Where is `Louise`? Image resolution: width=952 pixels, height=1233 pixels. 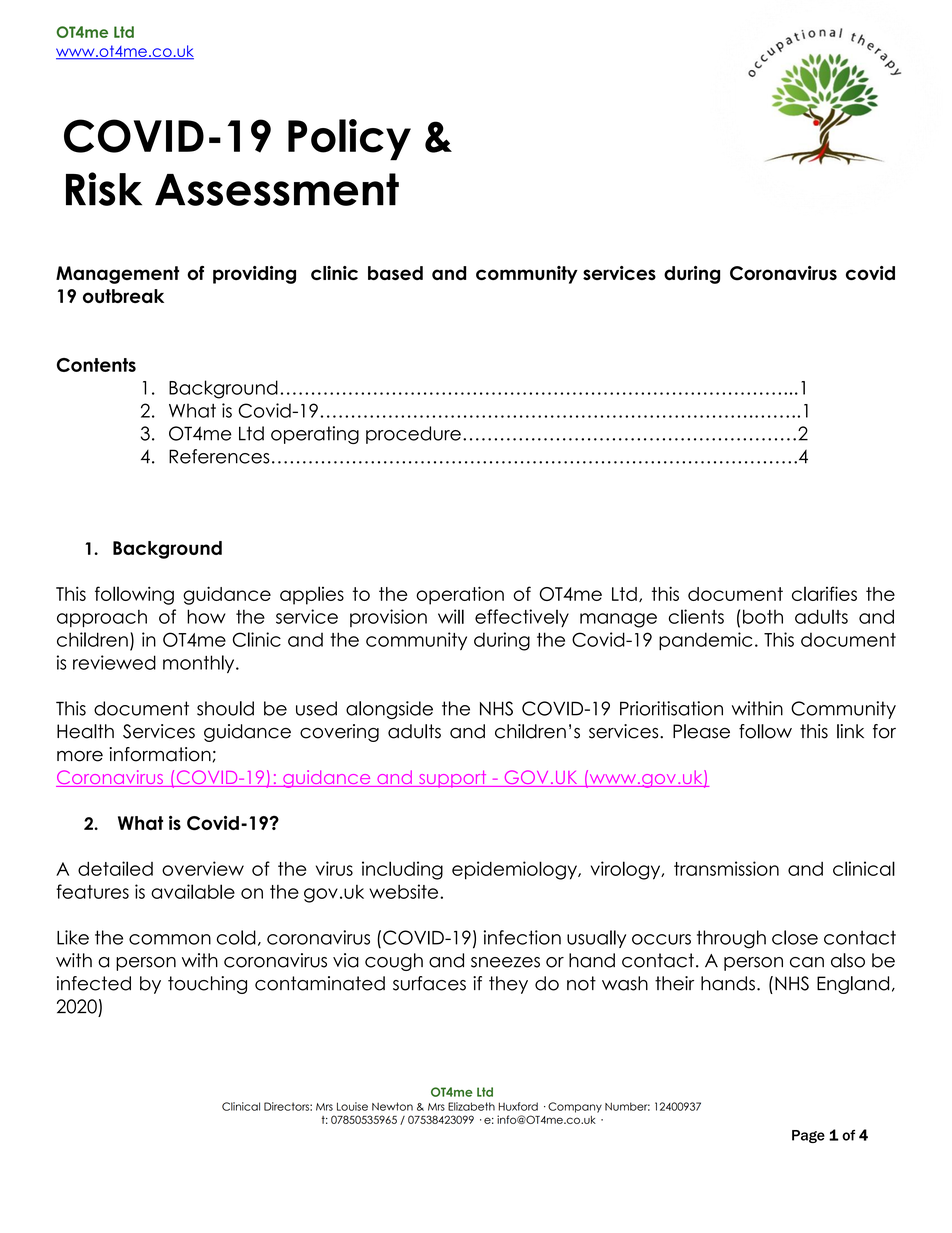 Louise is located at coordinates (352, 1106).
